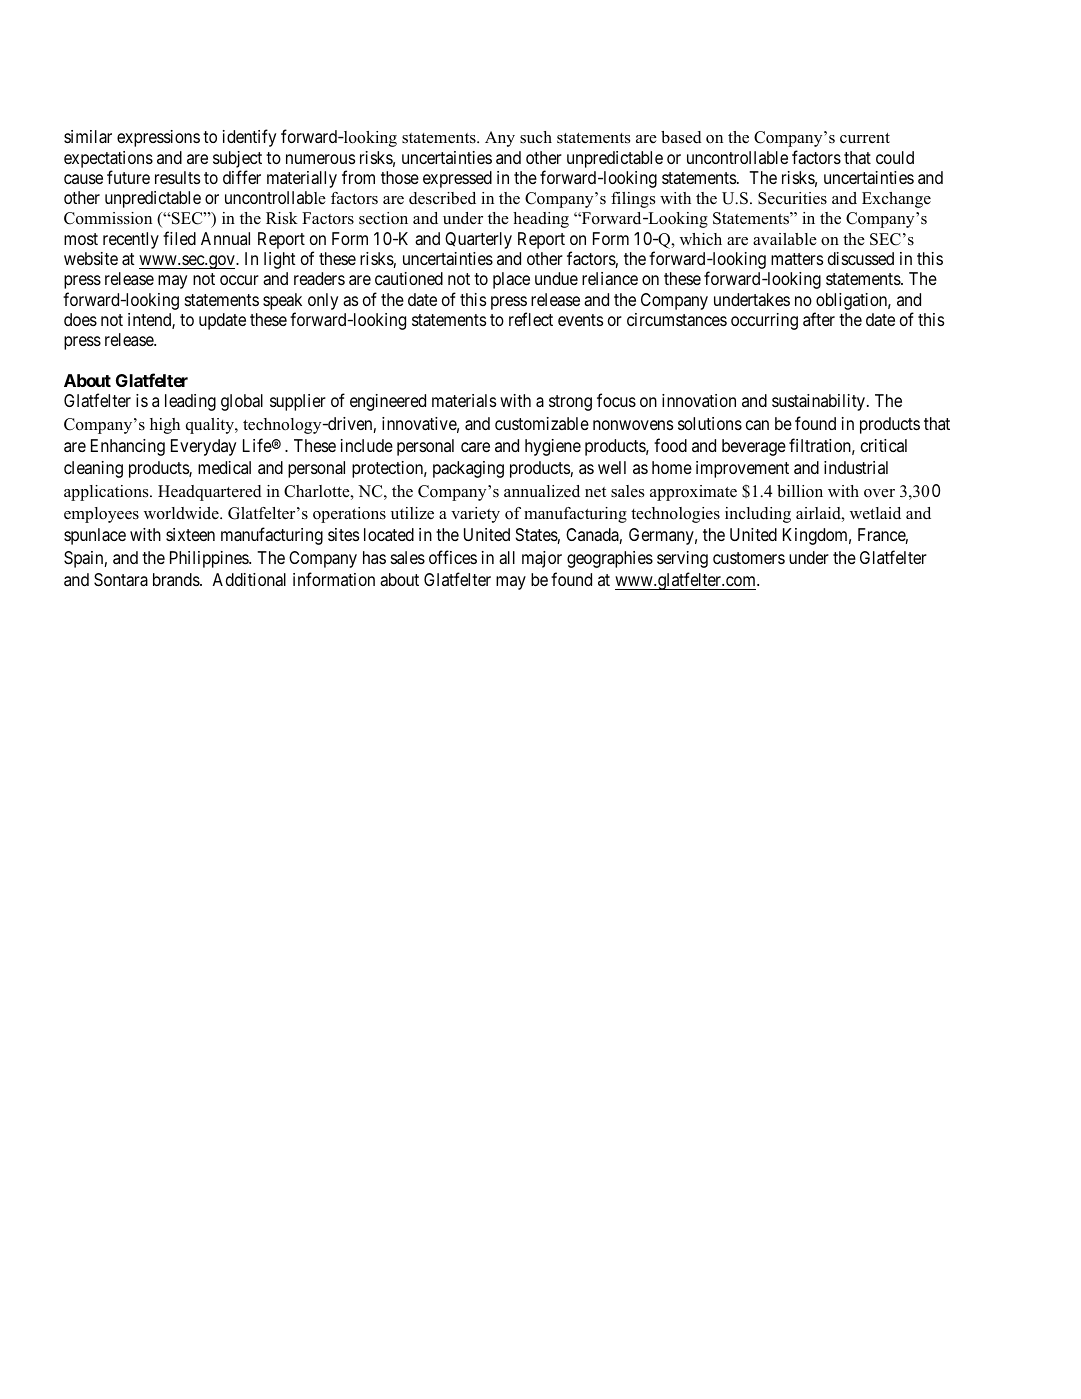 This image has width=1081, height=1399. I want to click on such, so click(536, 137).
